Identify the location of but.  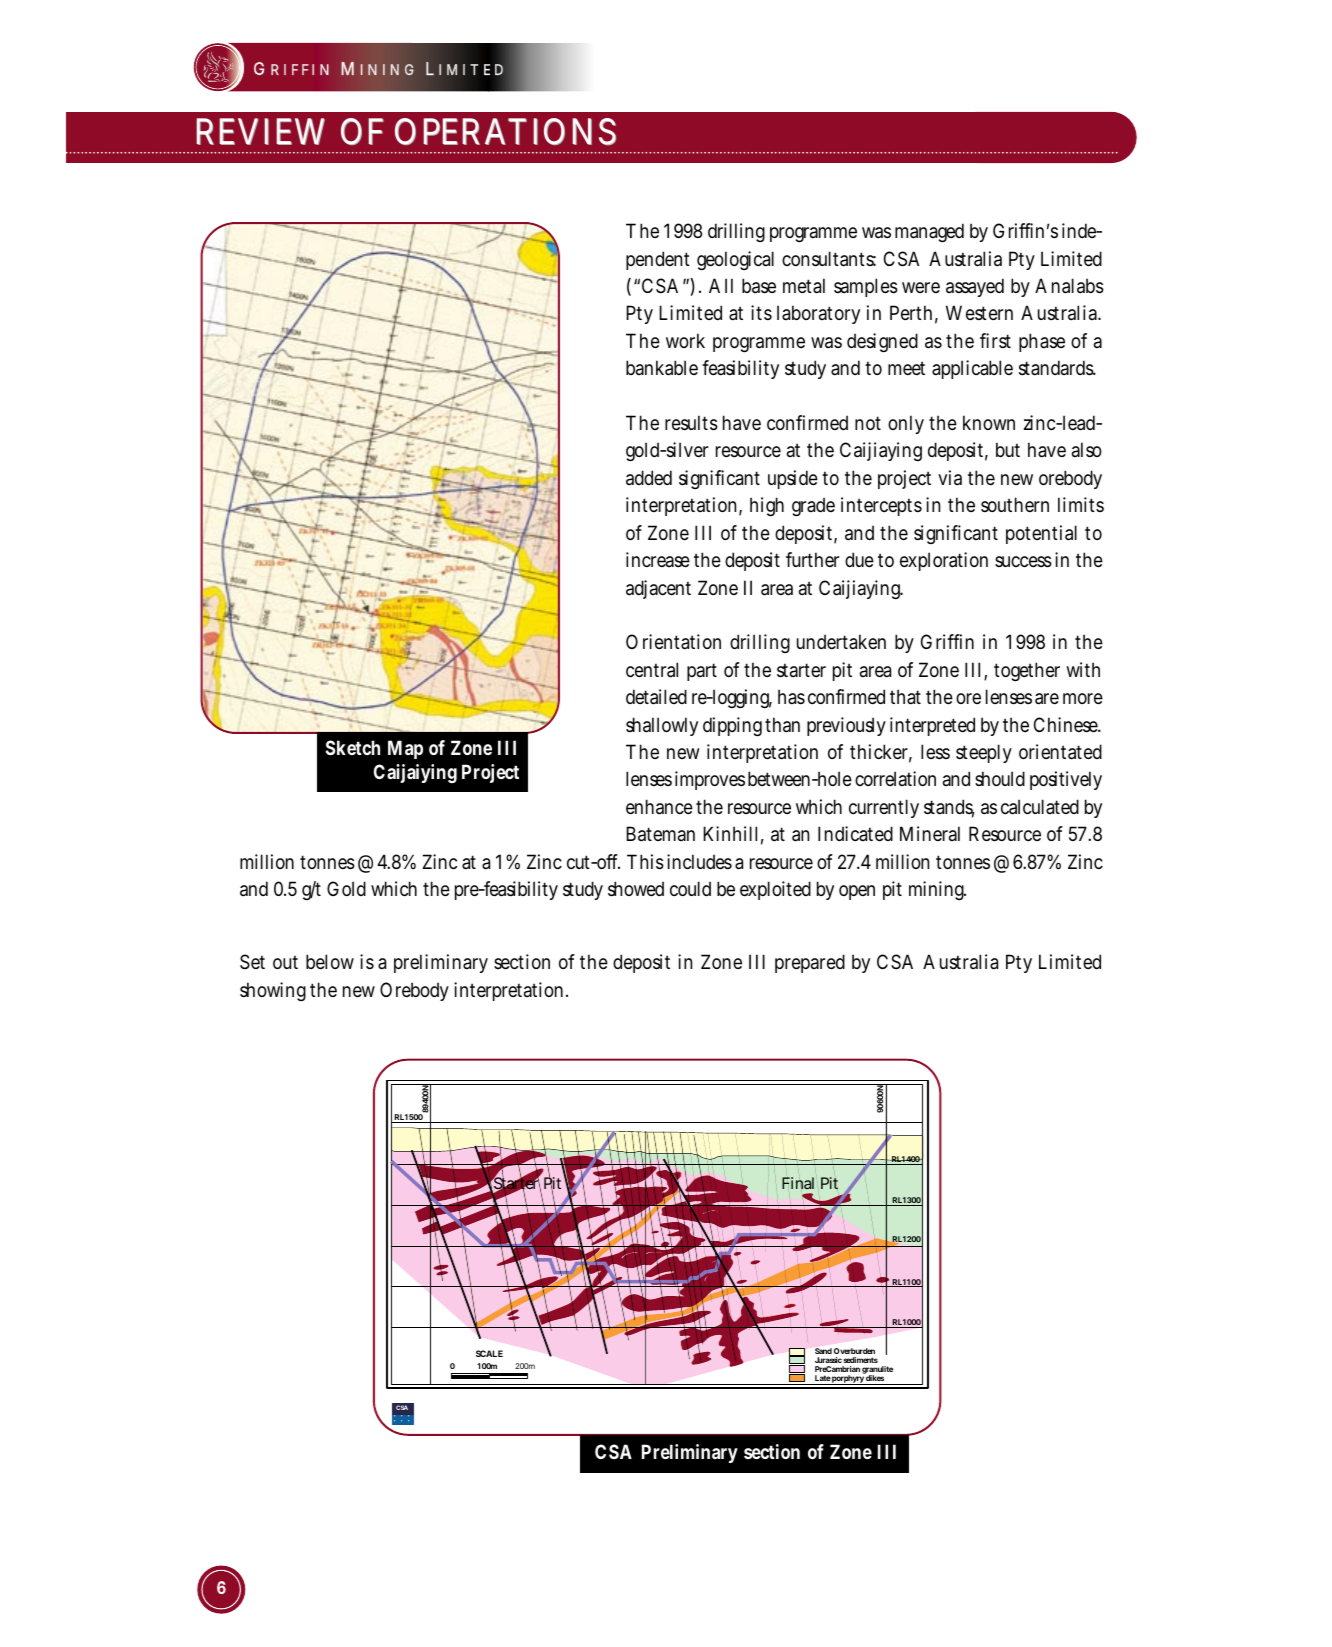
(1008, 449).
